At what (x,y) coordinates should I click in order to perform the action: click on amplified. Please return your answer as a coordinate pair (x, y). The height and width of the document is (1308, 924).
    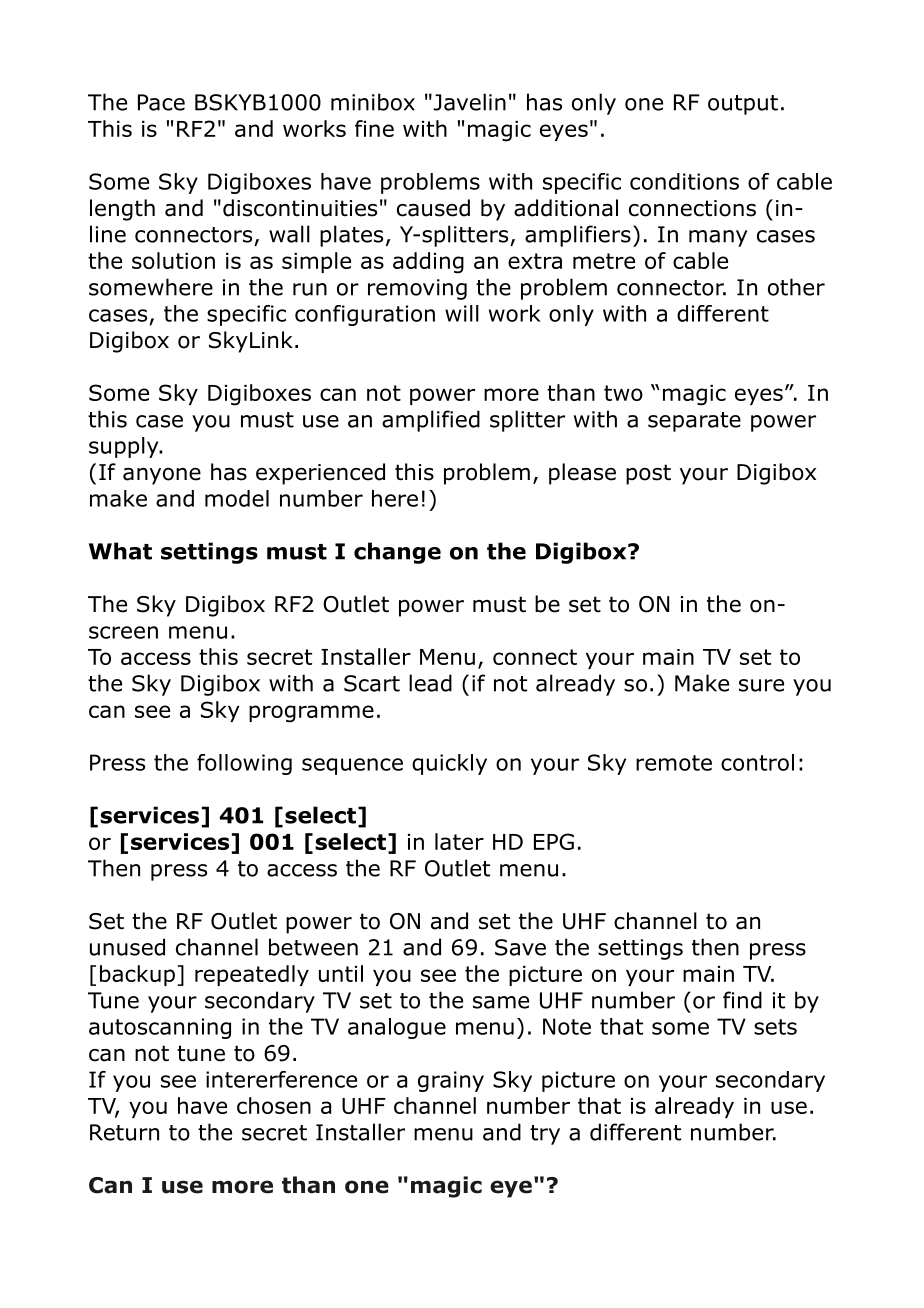
    Looking at the image, I should click on (431, 421).
